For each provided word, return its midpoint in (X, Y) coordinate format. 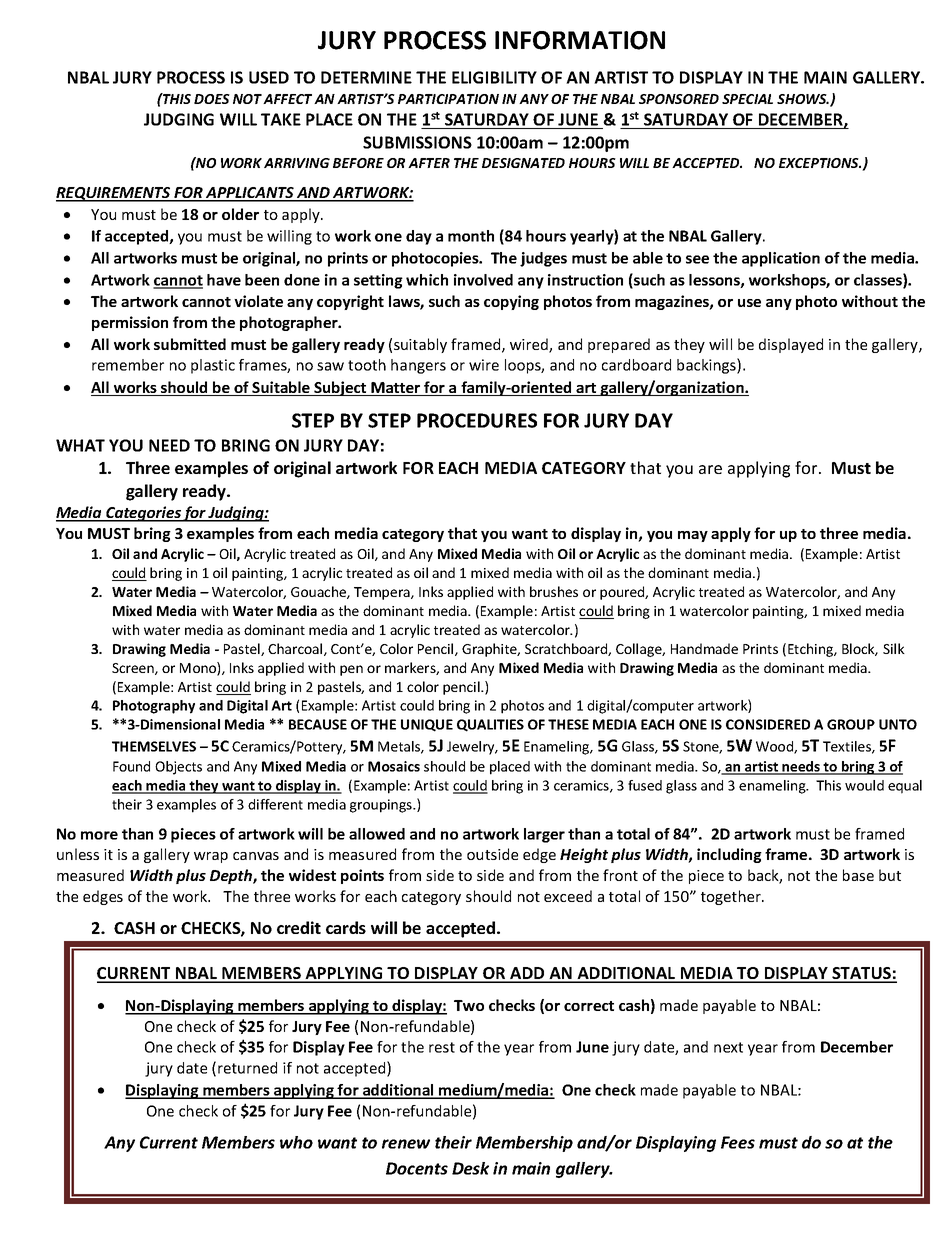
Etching (811, 650)
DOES (212, 99)
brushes (554, 591)
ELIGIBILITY (494, 77)
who (296, 1142)
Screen (134, 669)
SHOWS (803, 99)
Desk (470, 1168)
